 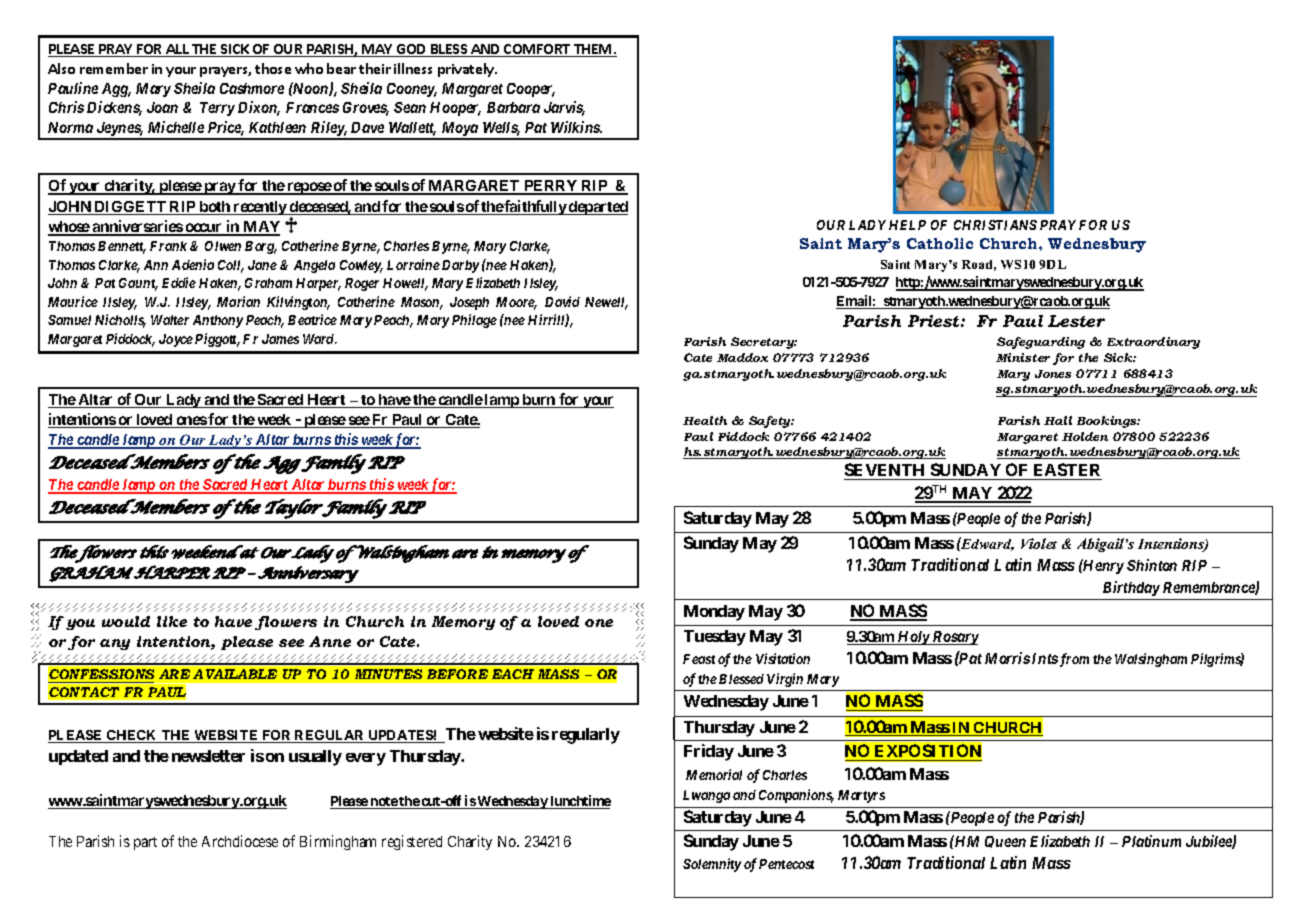 What do you see at coordinates (1007, 658) in the document?
I see `Morris` at bounding box center [1007, 658].
